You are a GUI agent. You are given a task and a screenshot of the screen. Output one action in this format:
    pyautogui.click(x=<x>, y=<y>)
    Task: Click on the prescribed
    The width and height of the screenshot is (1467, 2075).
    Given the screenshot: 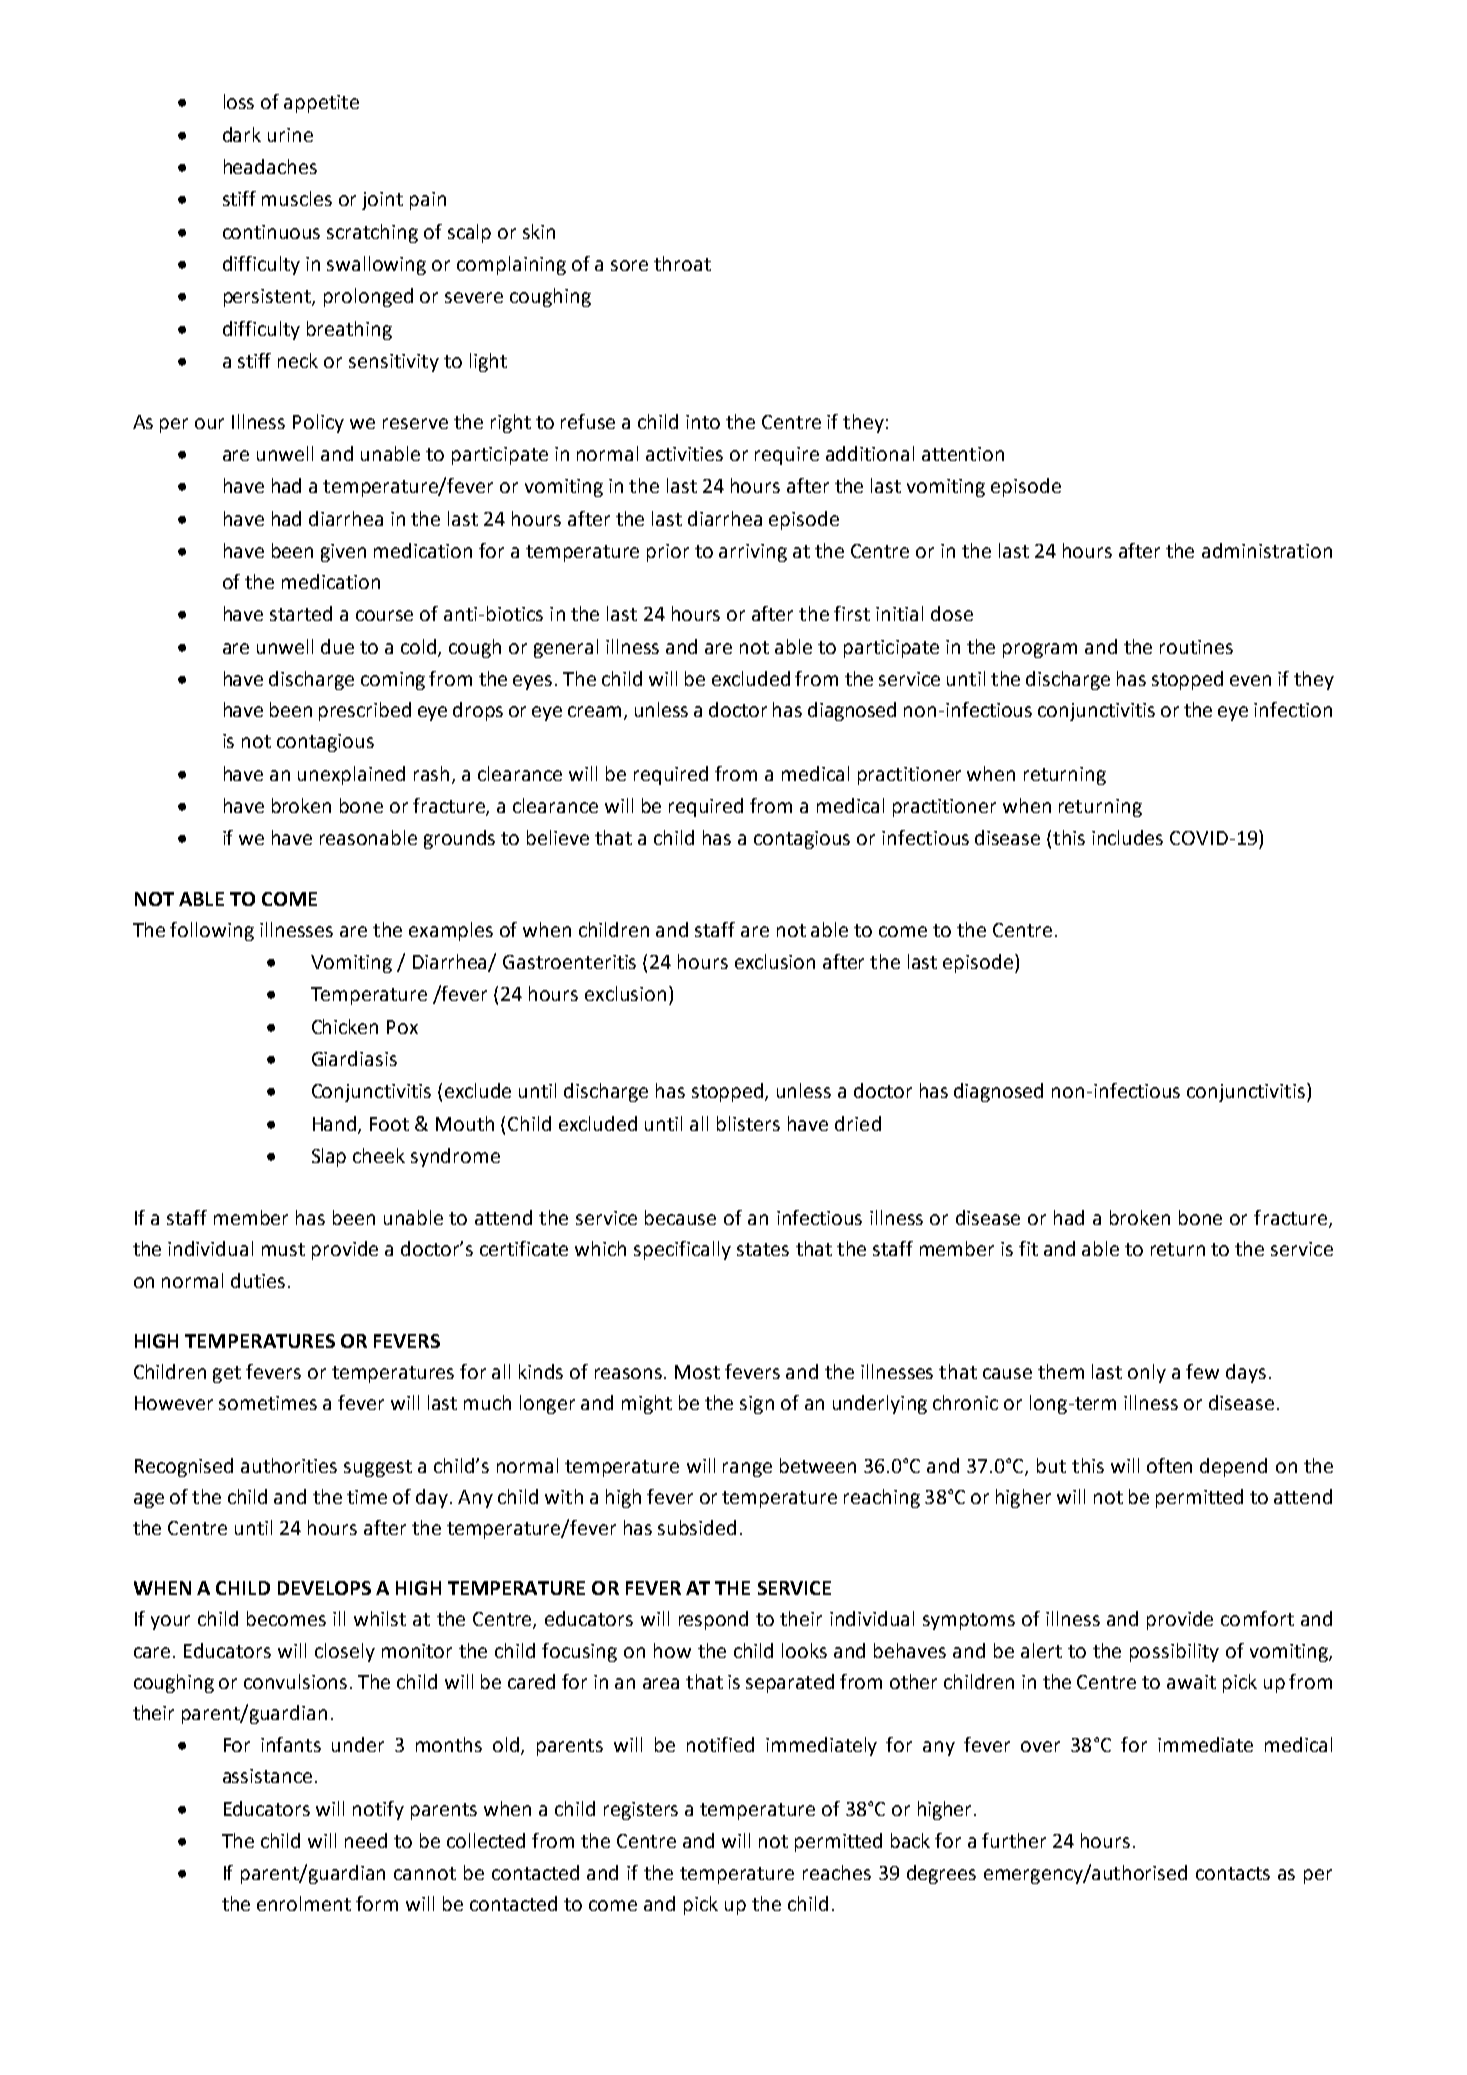 What is the action you would take?
    pyautogui.click(x=365, y=711)
